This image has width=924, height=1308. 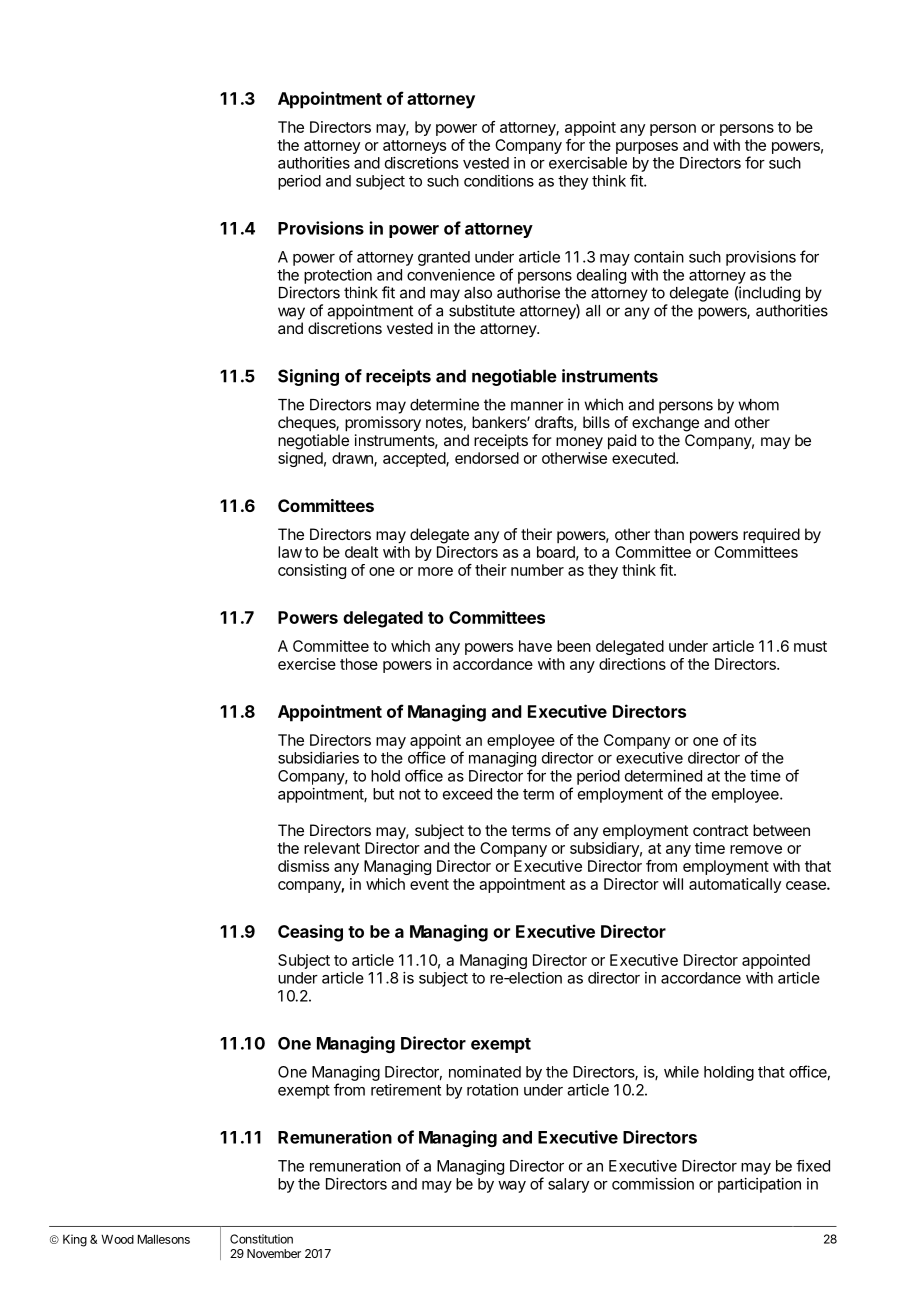 I want to click on exercise, so click(x=307, y=664).
